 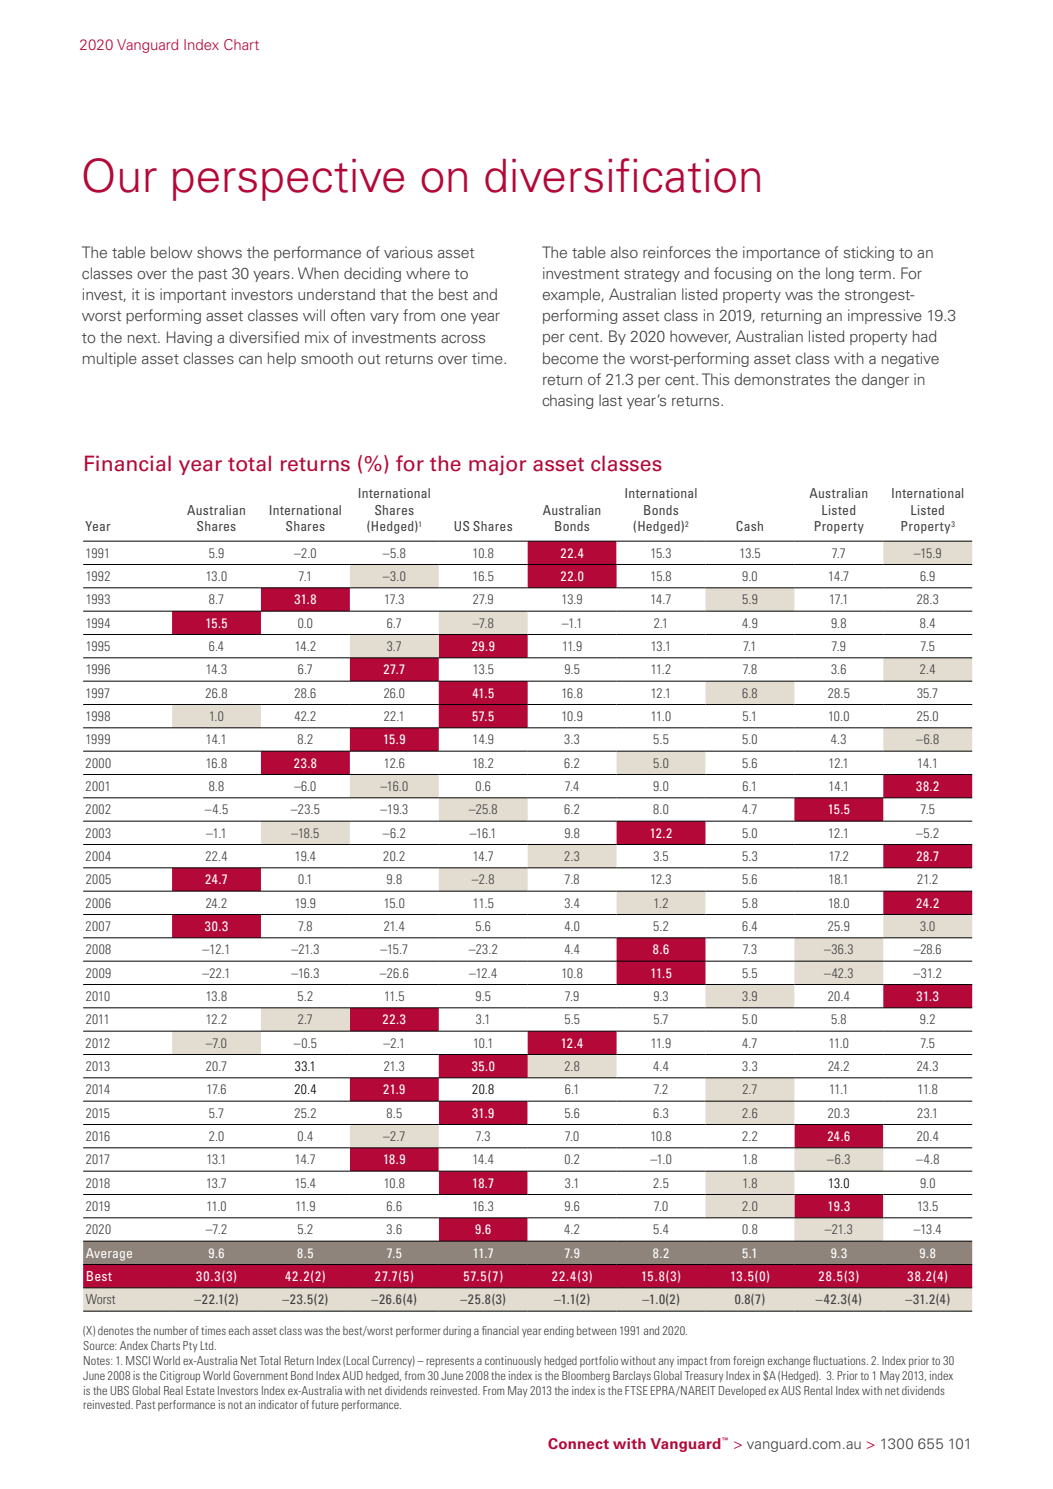 What do you see at coordinates (428, 273) in the screenshot?
I see `where` at bounding box center [428, 273].
